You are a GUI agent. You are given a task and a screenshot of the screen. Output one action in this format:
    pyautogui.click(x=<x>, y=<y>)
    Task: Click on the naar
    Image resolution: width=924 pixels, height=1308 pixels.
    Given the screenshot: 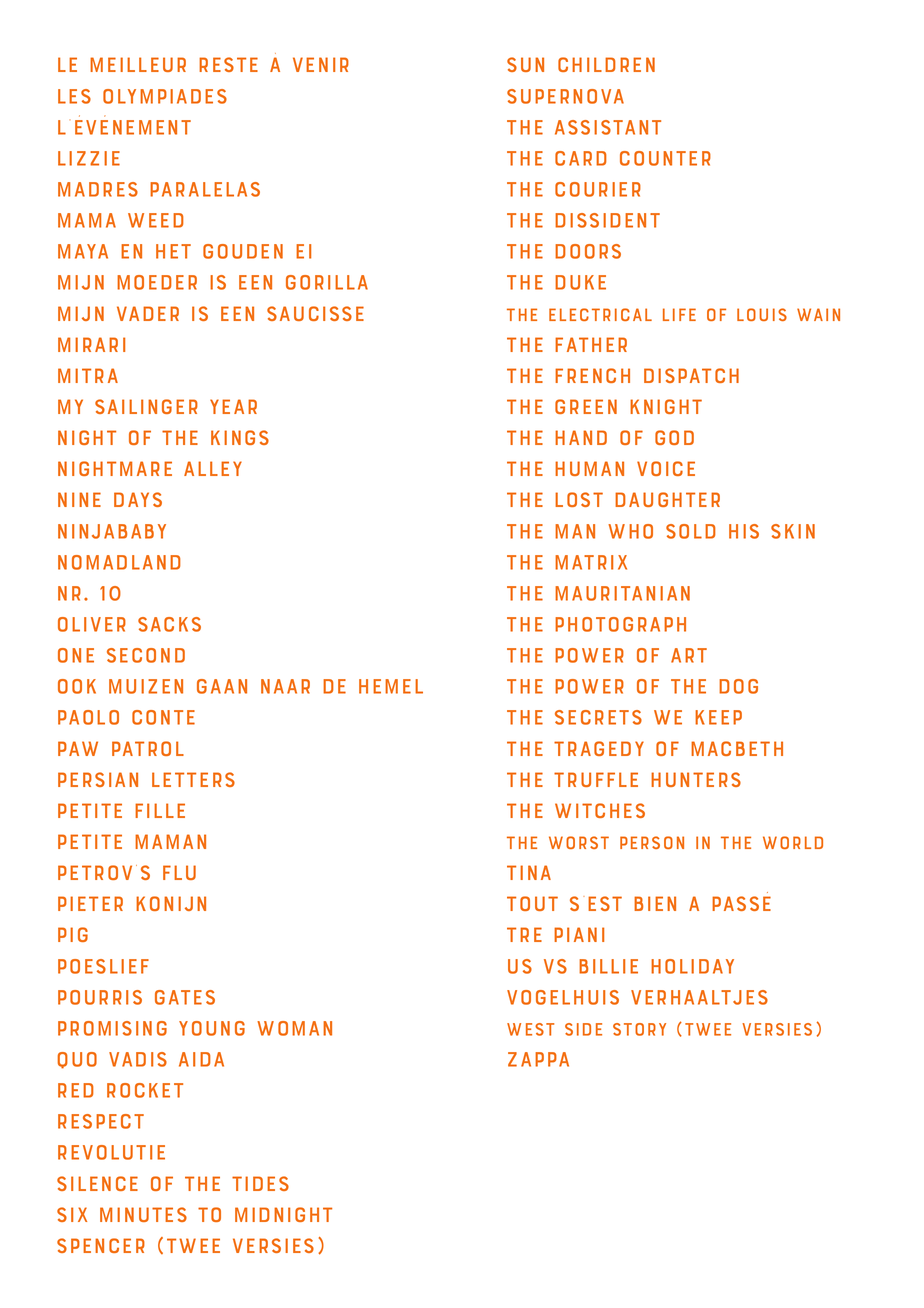 What is the action you would take?
    pyautogui.click(x=285, y=686)
